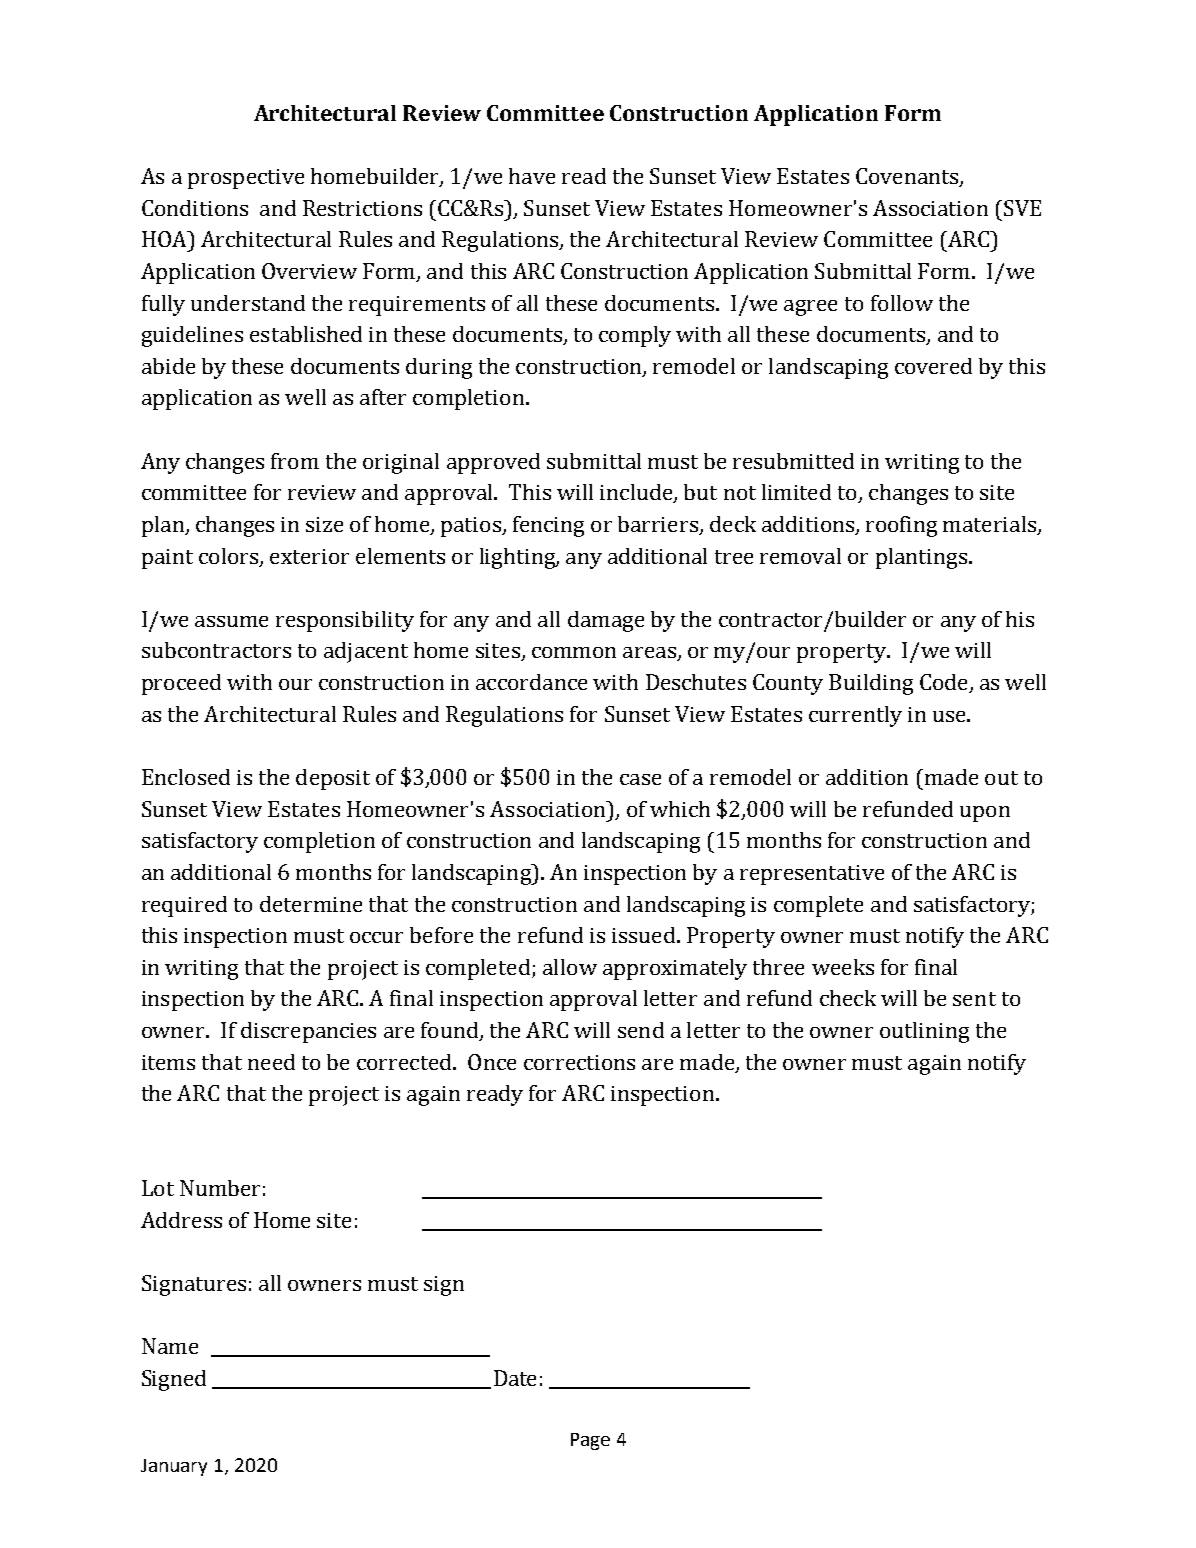 This page has width=1196, height=1548. Describe the element at coordinates (246, 179) in the page. I see `prospective` at that location.
